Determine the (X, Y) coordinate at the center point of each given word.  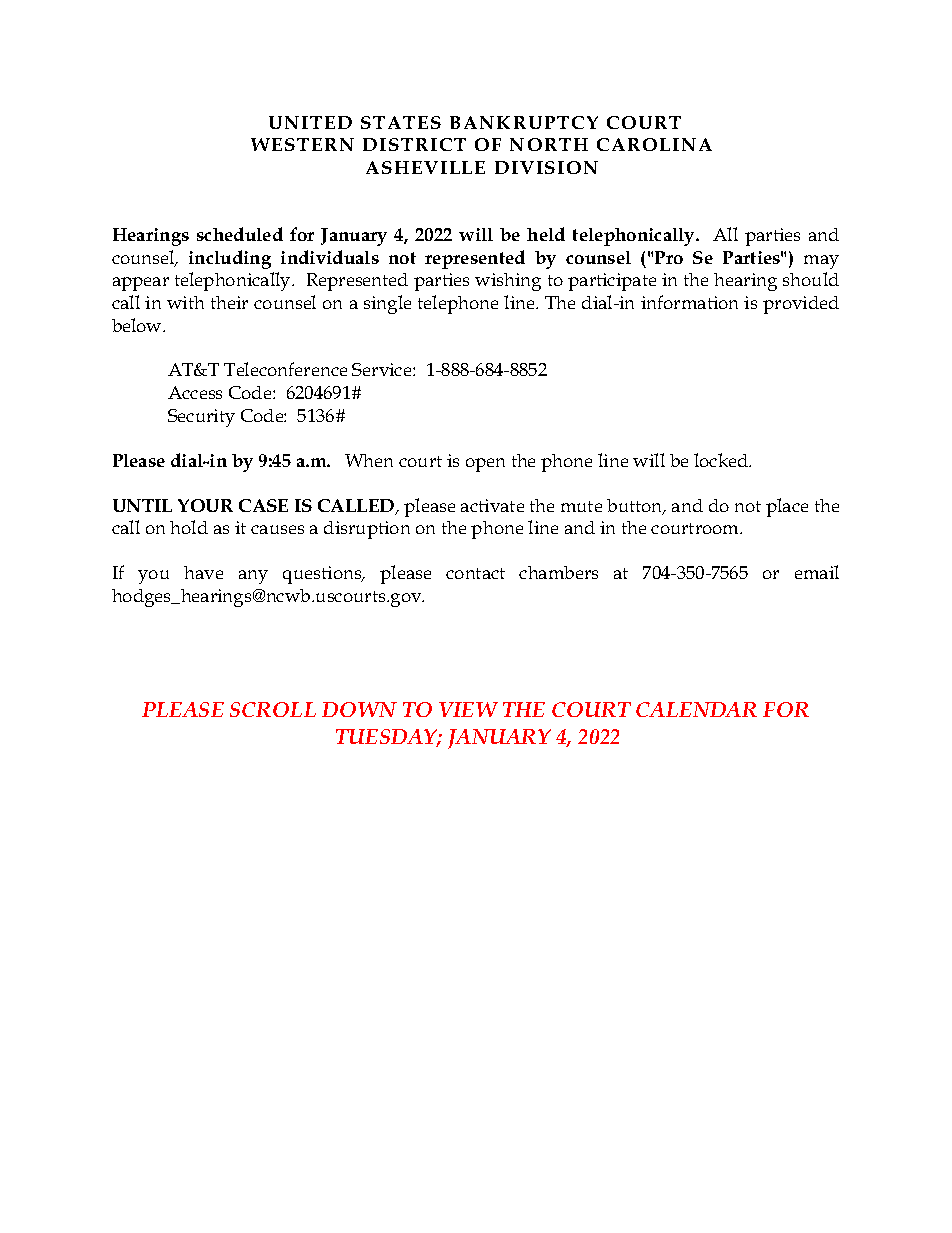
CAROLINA (654, 144)
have (203, 572)
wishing (508, 282)
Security (201, 418)
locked (722, 460)
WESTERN (302, 144)
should (811, 279)
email (817, 572)
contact (475, 573)
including (230, 259)
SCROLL (273, 709)
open (485, 465)
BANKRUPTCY (524, 122)
